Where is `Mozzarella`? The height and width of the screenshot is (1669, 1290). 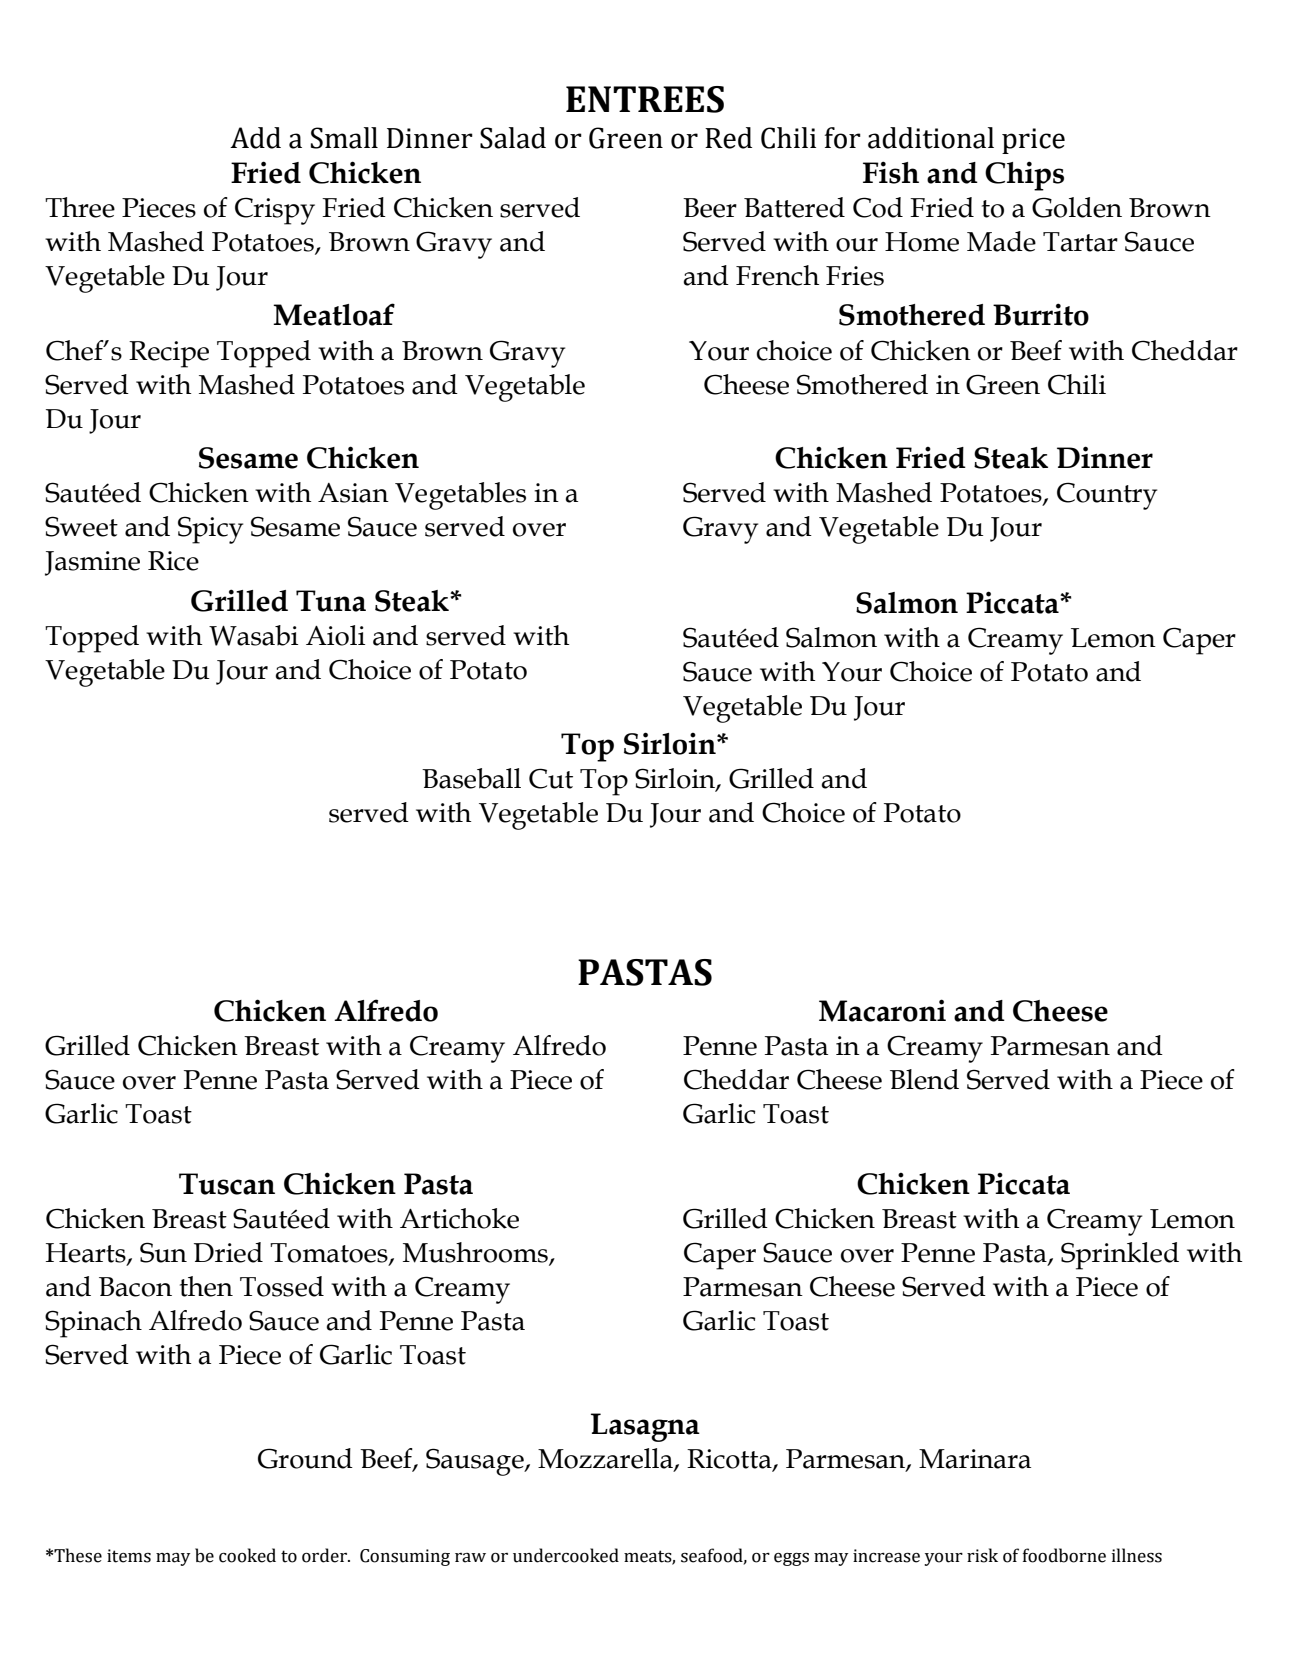 Mozzarella is located at coordinates (606, 1459).
